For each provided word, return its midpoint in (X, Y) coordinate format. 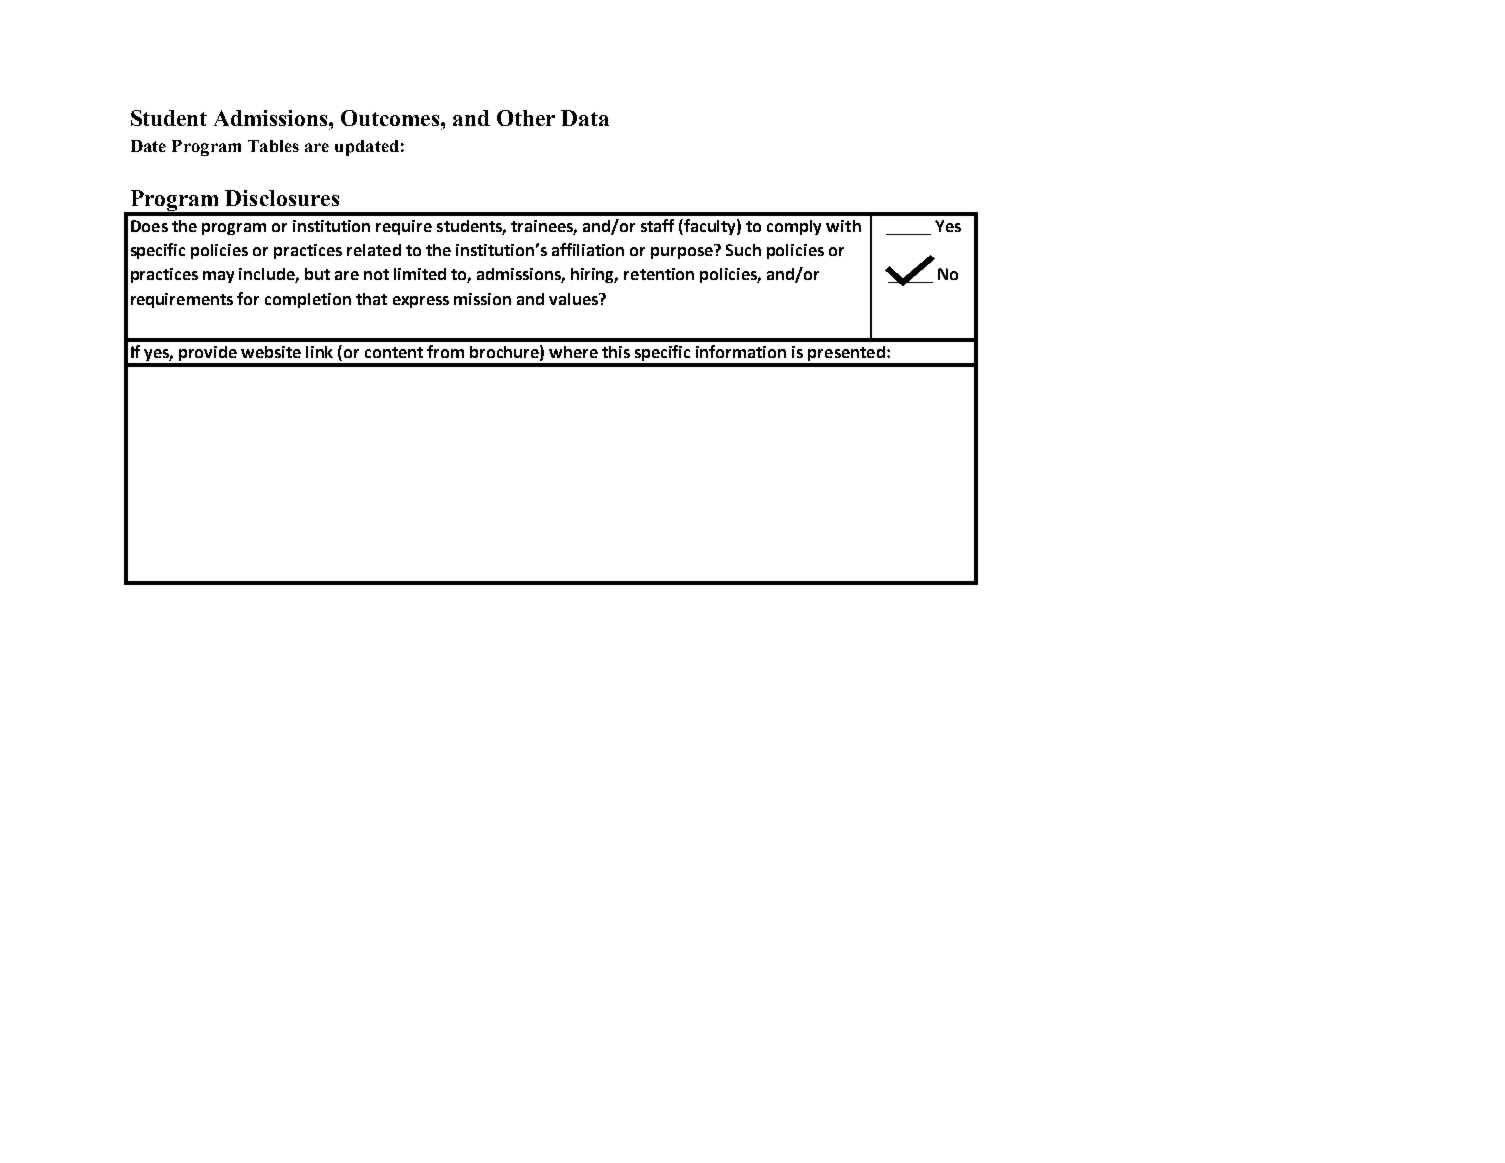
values (574, 299)
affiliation (588, 249)
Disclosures (282, 198)
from (445, 351)
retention (659, 274)
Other (526, 118)
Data (585, 118)
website (271, 352)
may (218, 277)
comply (794, 227)
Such (743, 250)
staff (657, 225)
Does (149, 226)
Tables (273, 146)
